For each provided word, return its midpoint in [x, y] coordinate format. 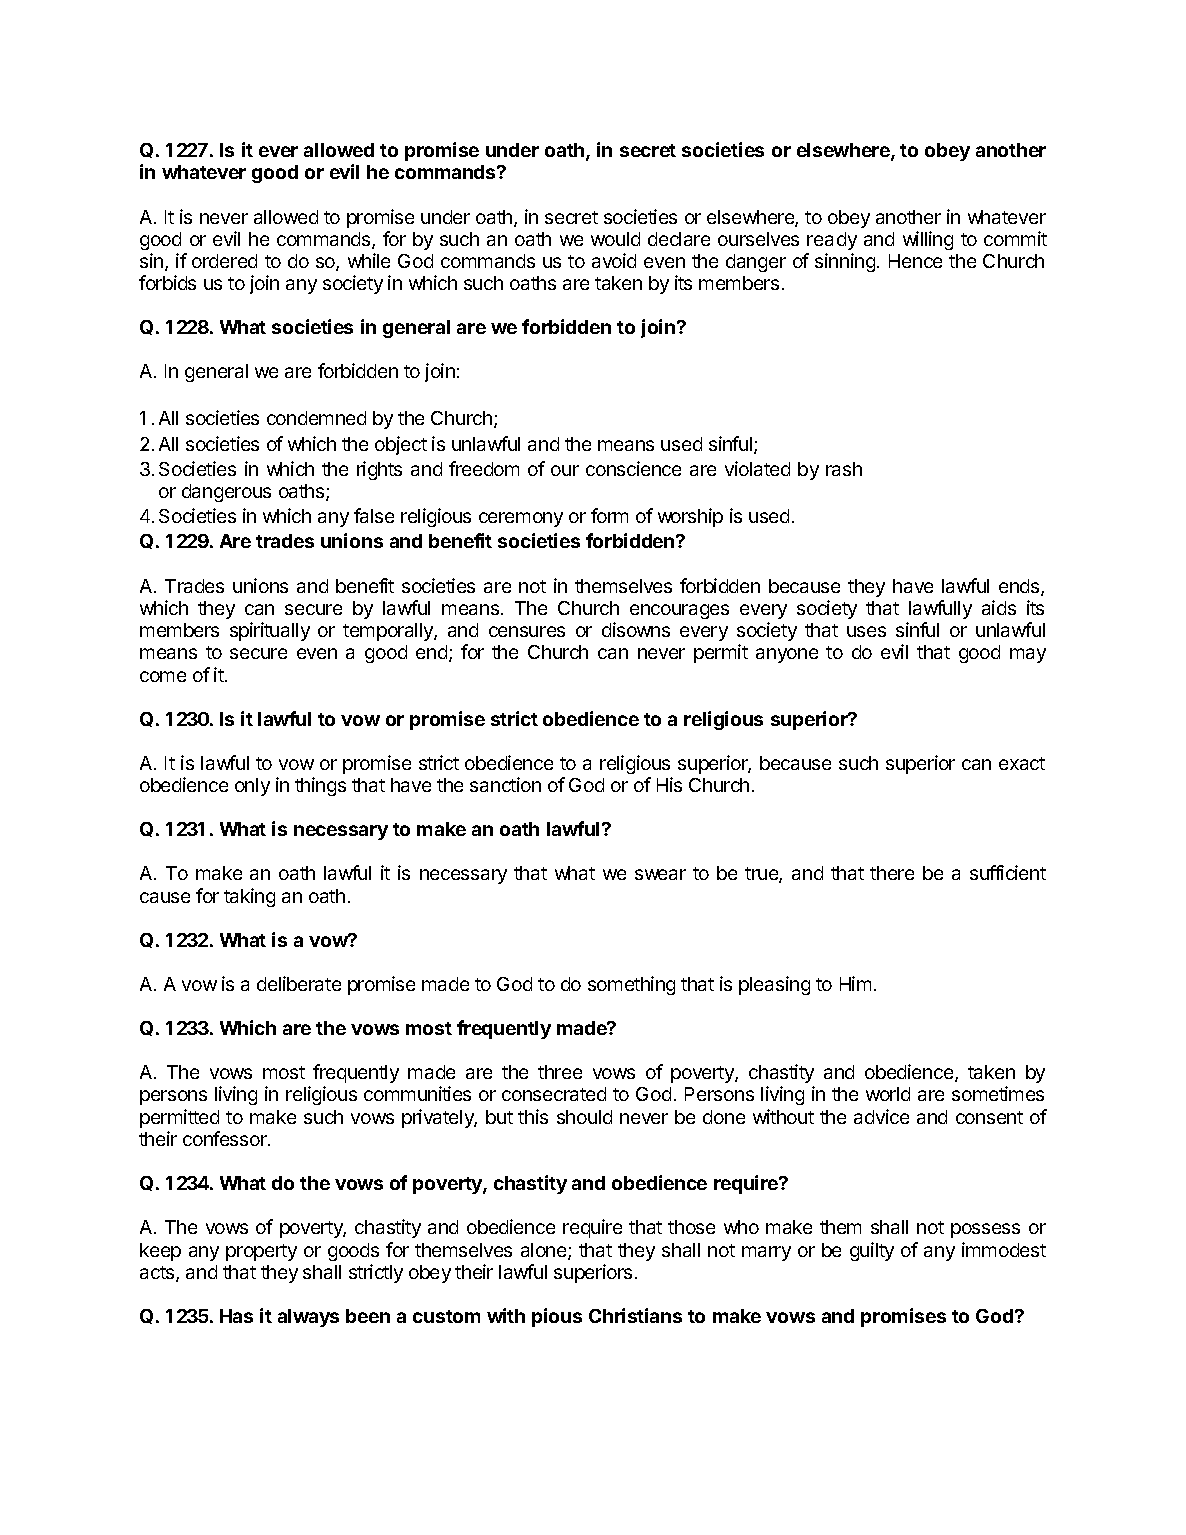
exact [1022, 763]
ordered [224, 261]
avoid [614, 260]
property [261, 1252]
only [252, 787]
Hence [915, 261]
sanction [505, 784]
